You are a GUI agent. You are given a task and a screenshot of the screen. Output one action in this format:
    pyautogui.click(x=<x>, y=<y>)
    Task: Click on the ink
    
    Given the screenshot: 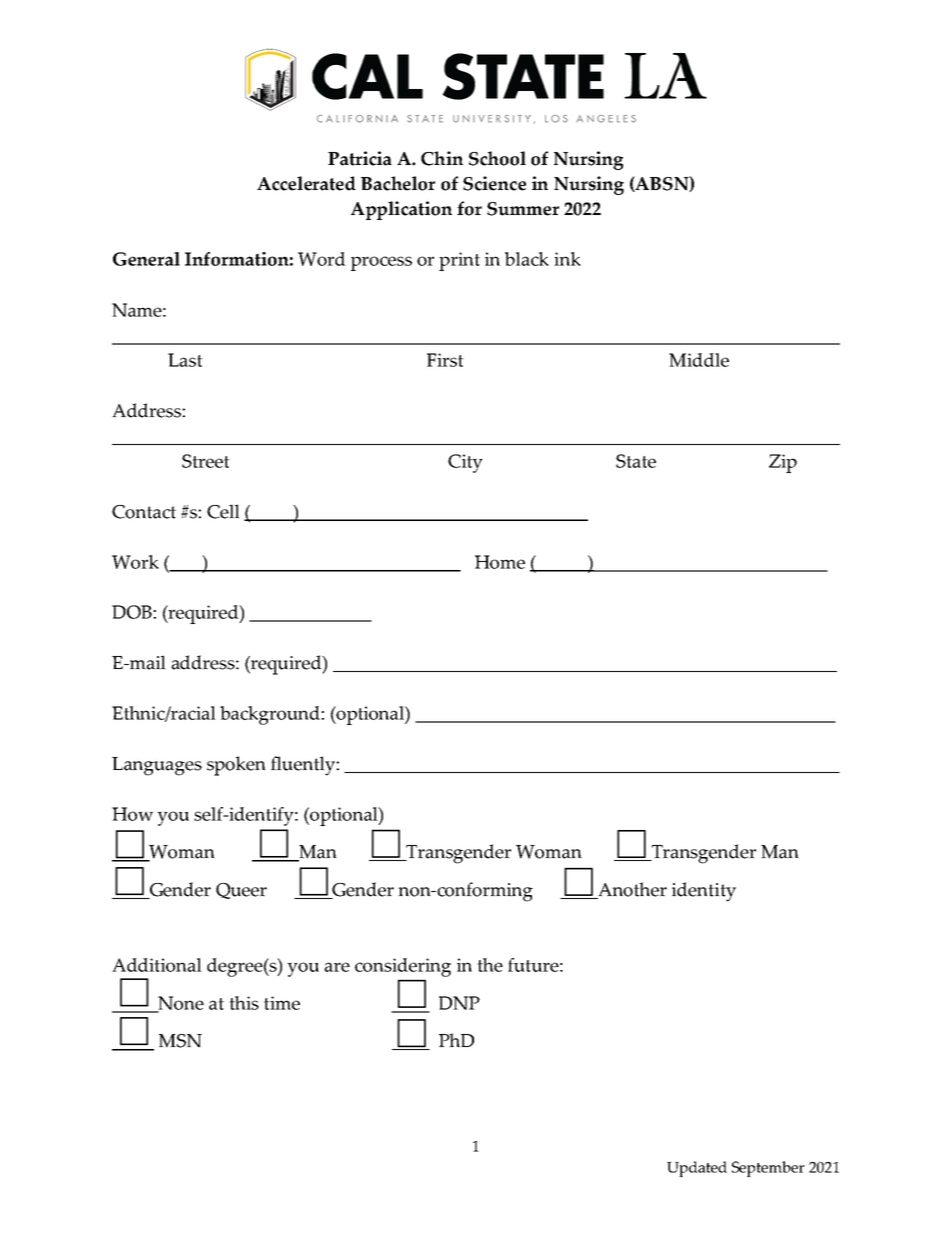 What is the action you would take?
    pyautogui.click(x=567, y=259)
